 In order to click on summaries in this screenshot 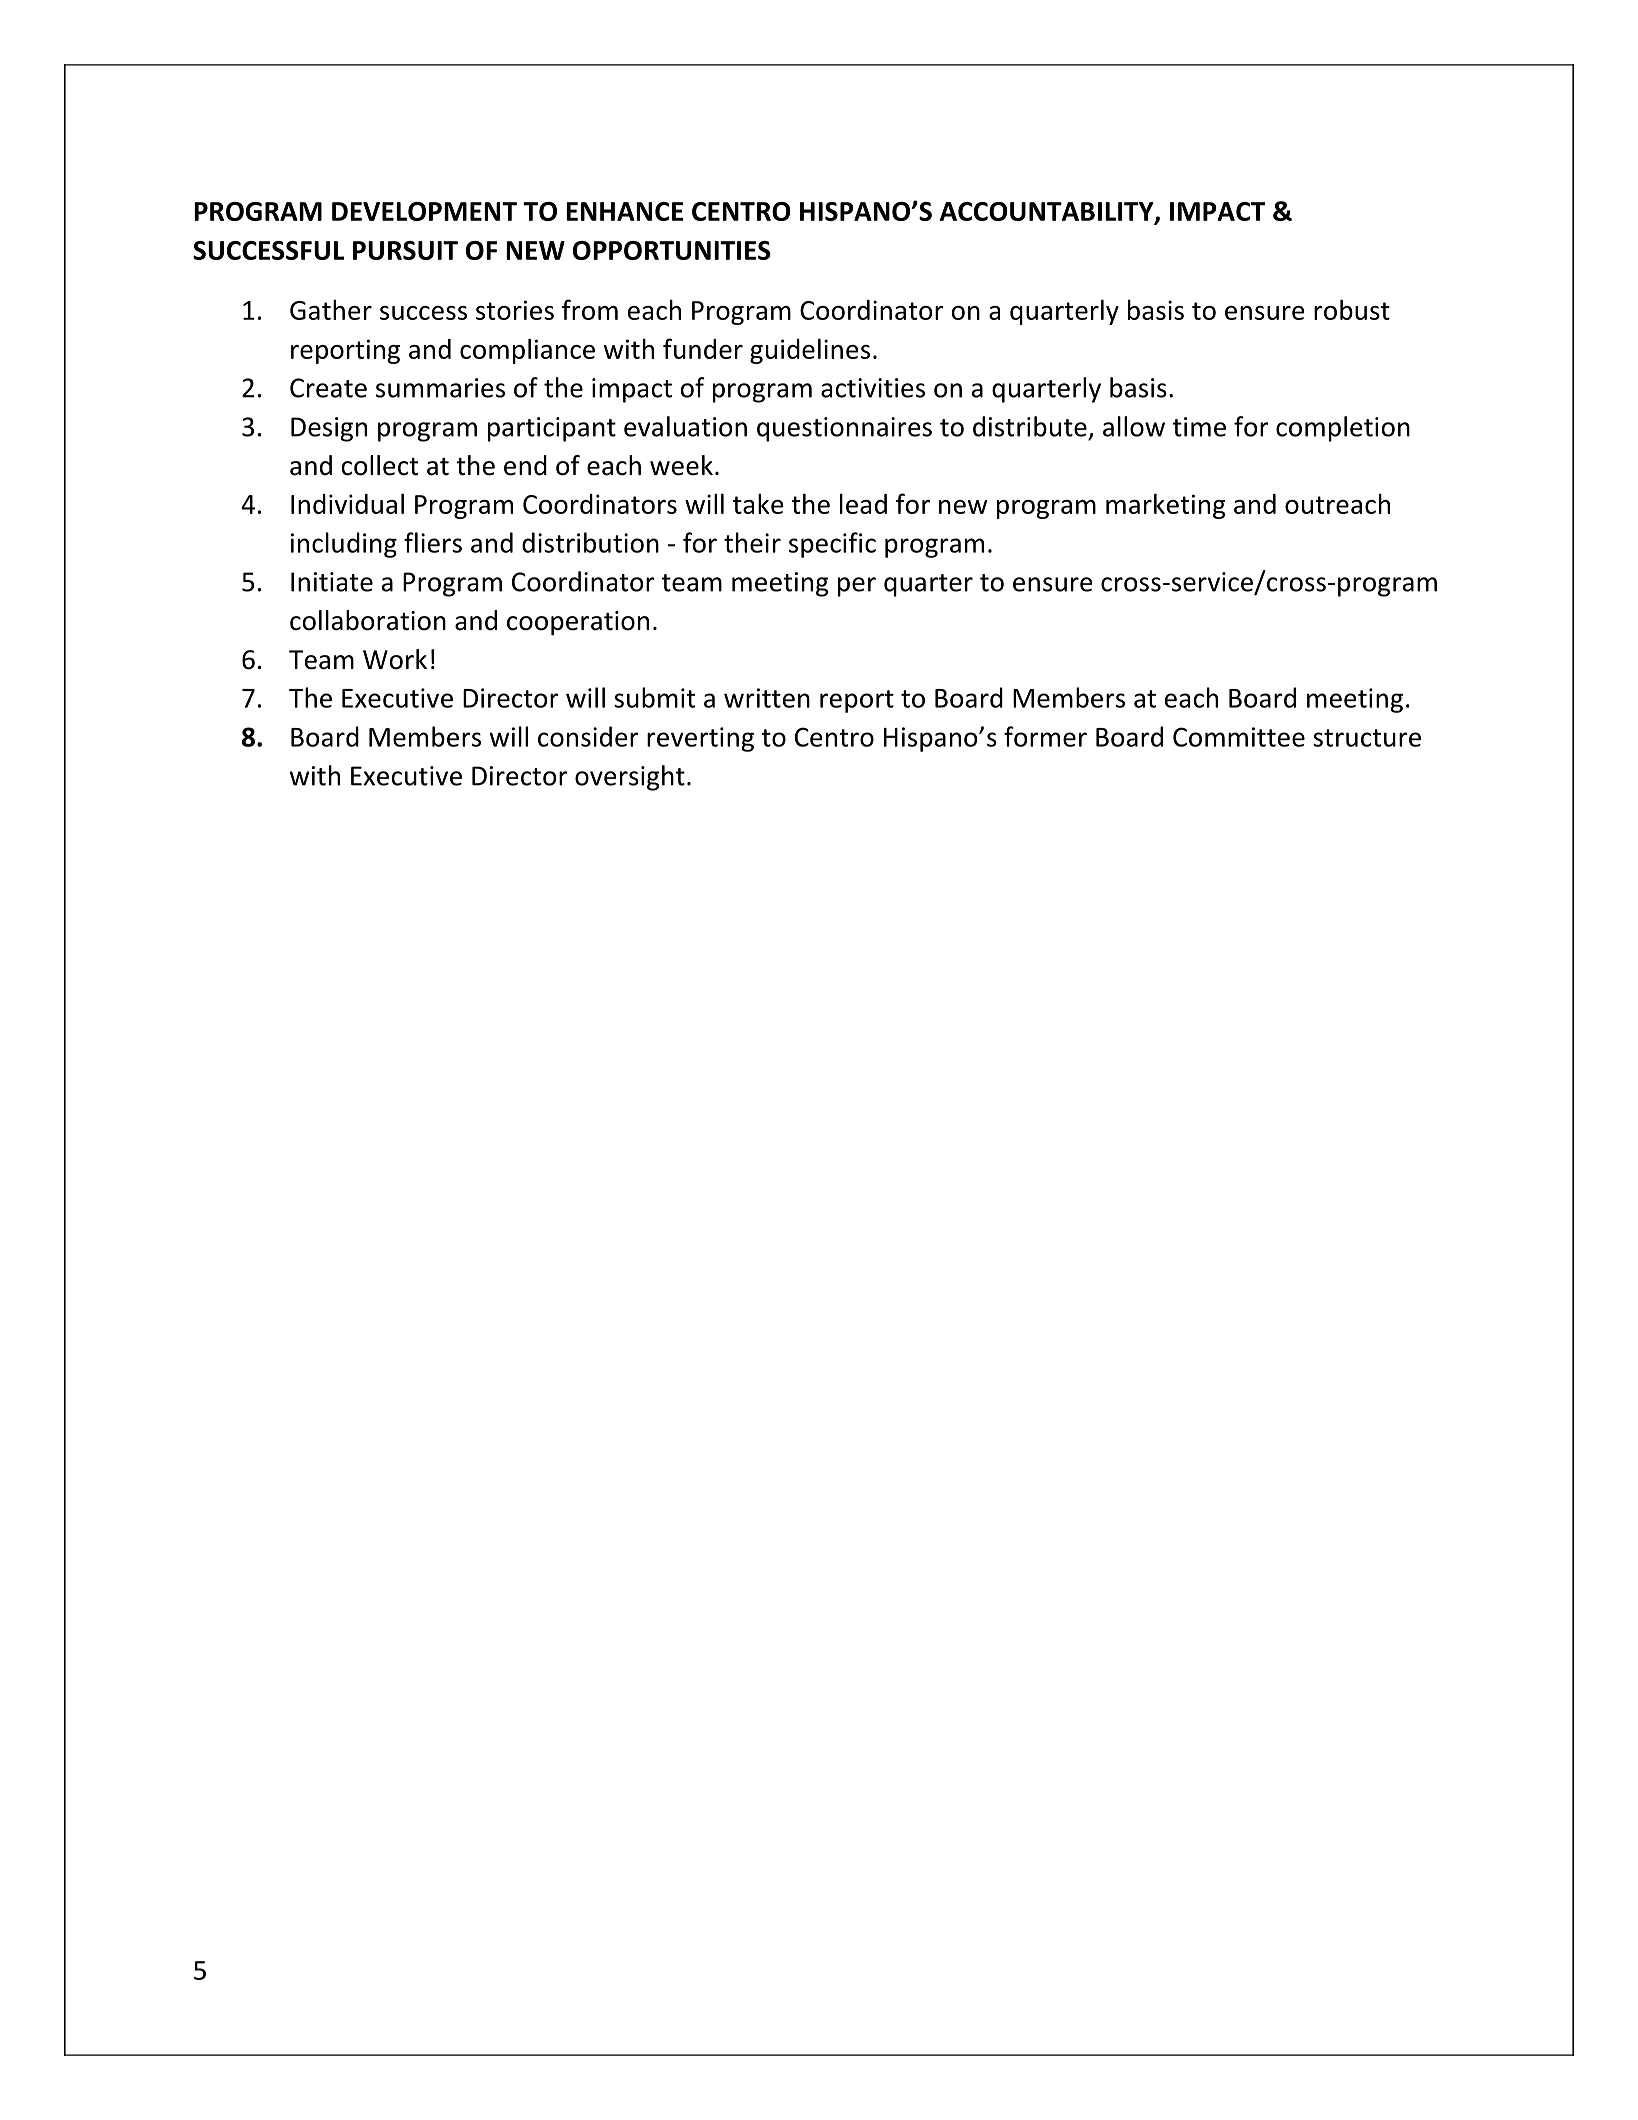, I will do `click(440, 388)`.
